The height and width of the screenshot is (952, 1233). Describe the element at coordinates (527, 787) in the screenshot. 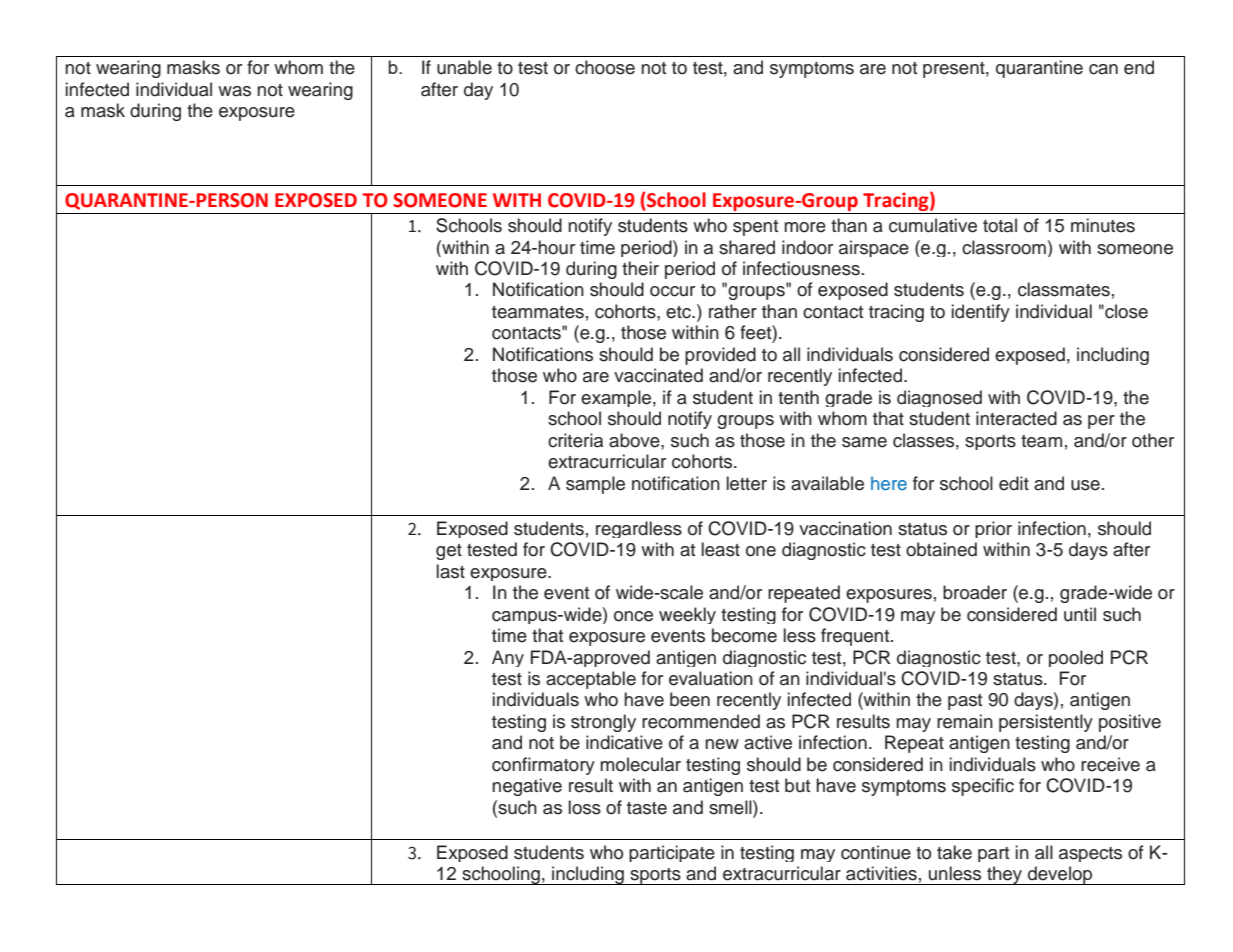

I see `negative` at that location.
